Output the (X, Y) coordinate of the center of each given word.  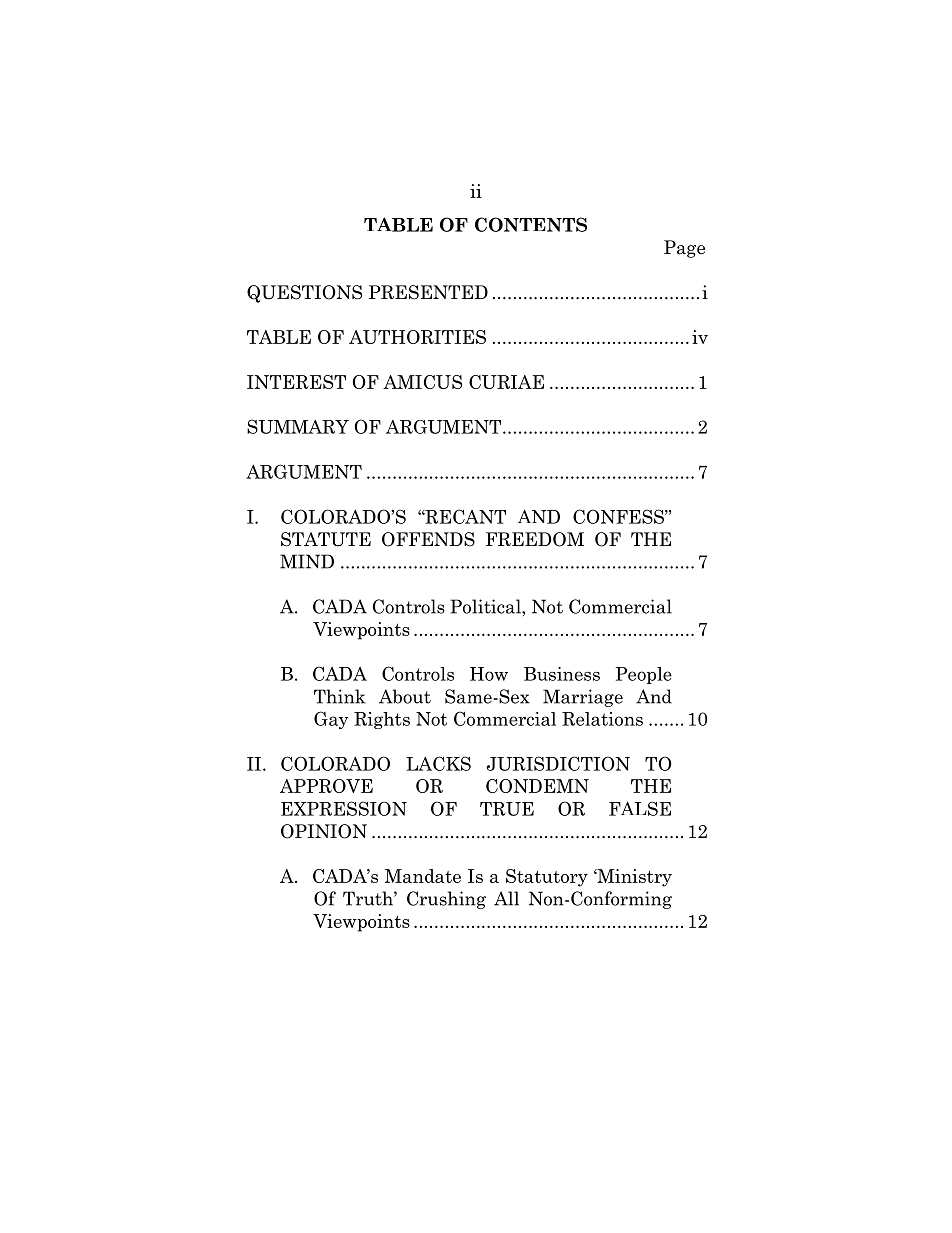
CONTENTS (531, 224)
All (506, 898)
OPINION (324, 831)
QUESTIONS (304, 294)
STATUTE (326, 539)
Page (684, 249)
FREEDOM (535, 539)
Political (486, 606)
